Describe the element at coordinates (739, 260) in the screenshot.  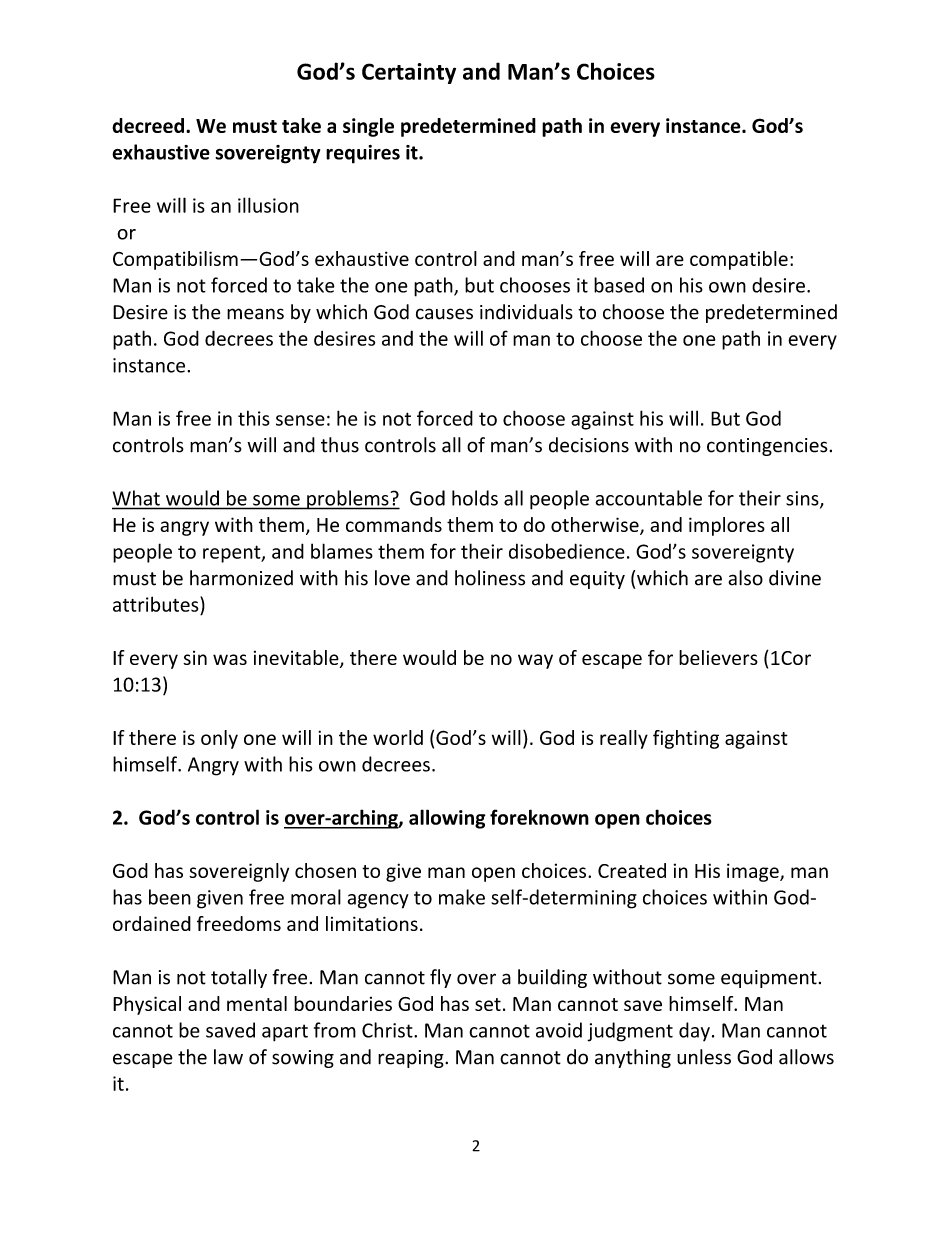
I see `compatible` at that location.
